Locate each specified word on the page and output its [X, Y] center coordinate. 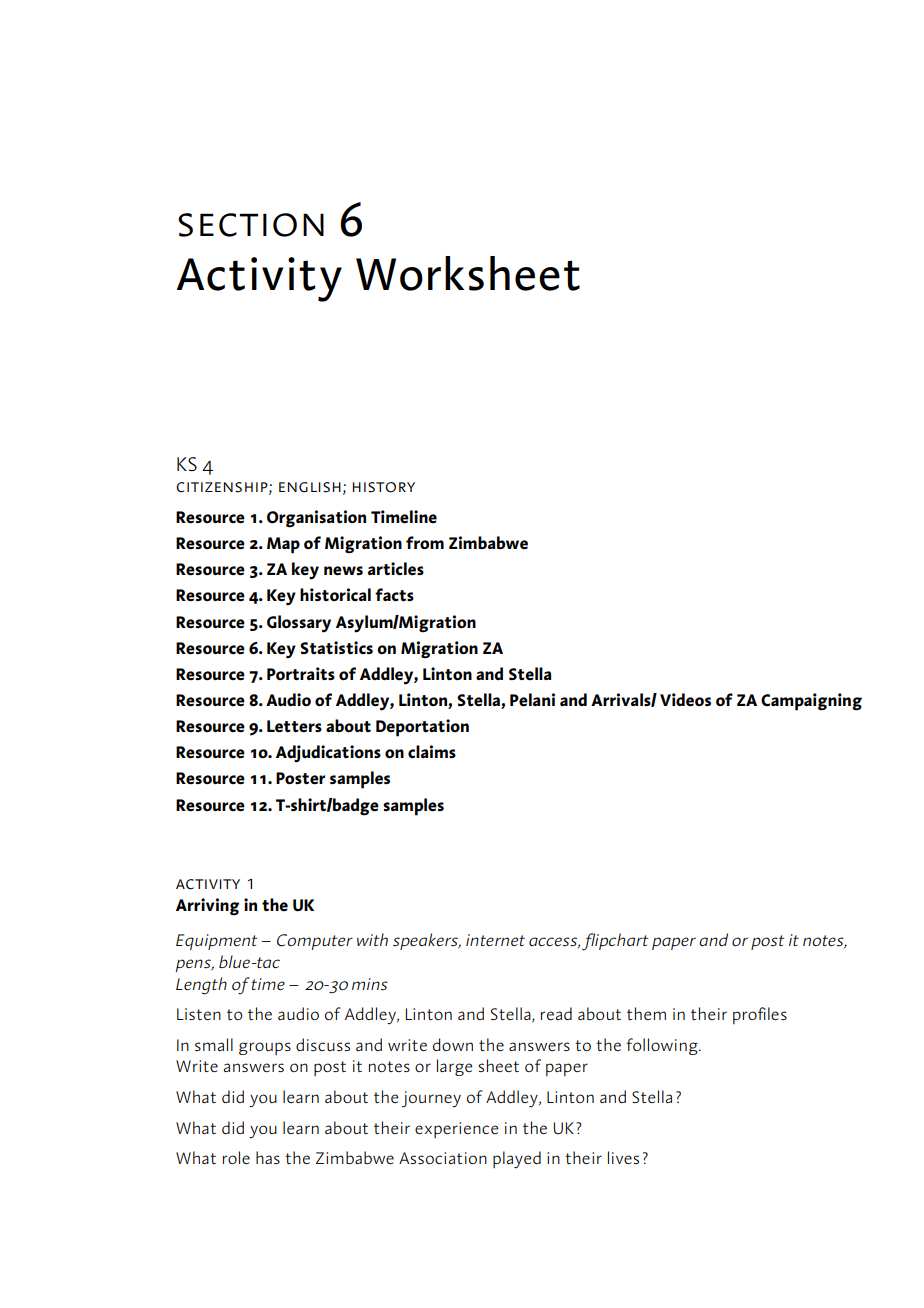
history [383, 487]
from [425, 542]
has [268, 1157]
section [251, 225]
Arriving [207, 907]
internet [495, 940]
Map [283, 545]
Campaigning [811, 702]
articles [396, 569]
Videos [685, 700]
